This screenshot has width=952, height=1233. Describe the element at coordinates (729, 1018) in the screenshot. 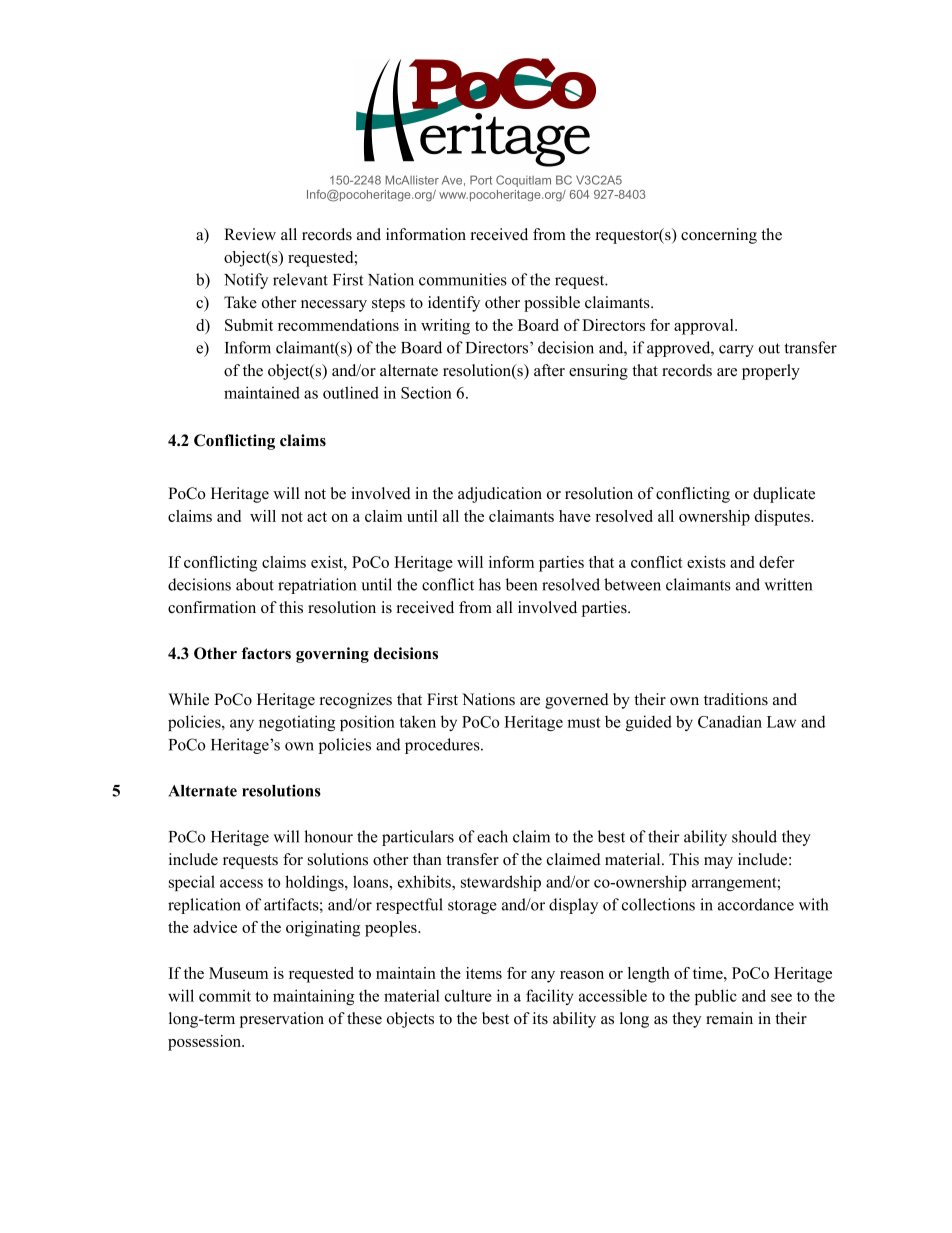

I see `remain` at that location.
